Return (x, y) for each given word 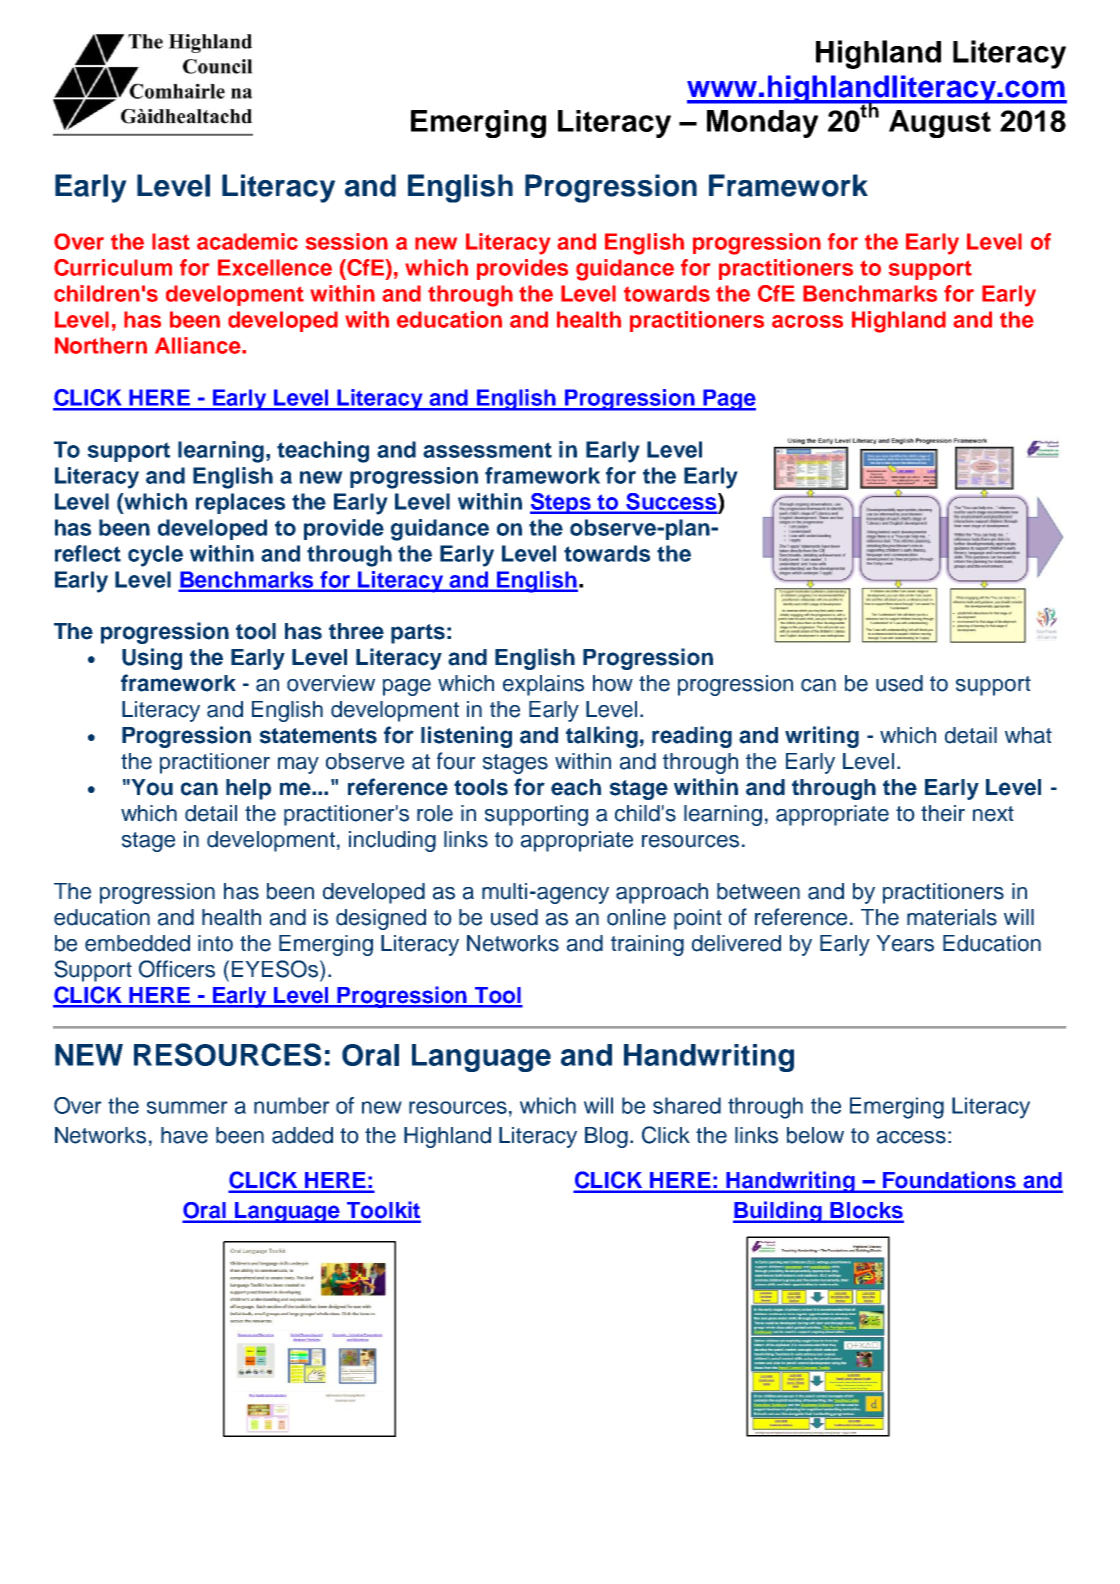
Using (152, 659)
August (940, 124)
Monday (762, 124)
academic (247, 241)
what (1028, 735)
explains (543, 685)
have (184, 1135)
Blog (606, 1137)
